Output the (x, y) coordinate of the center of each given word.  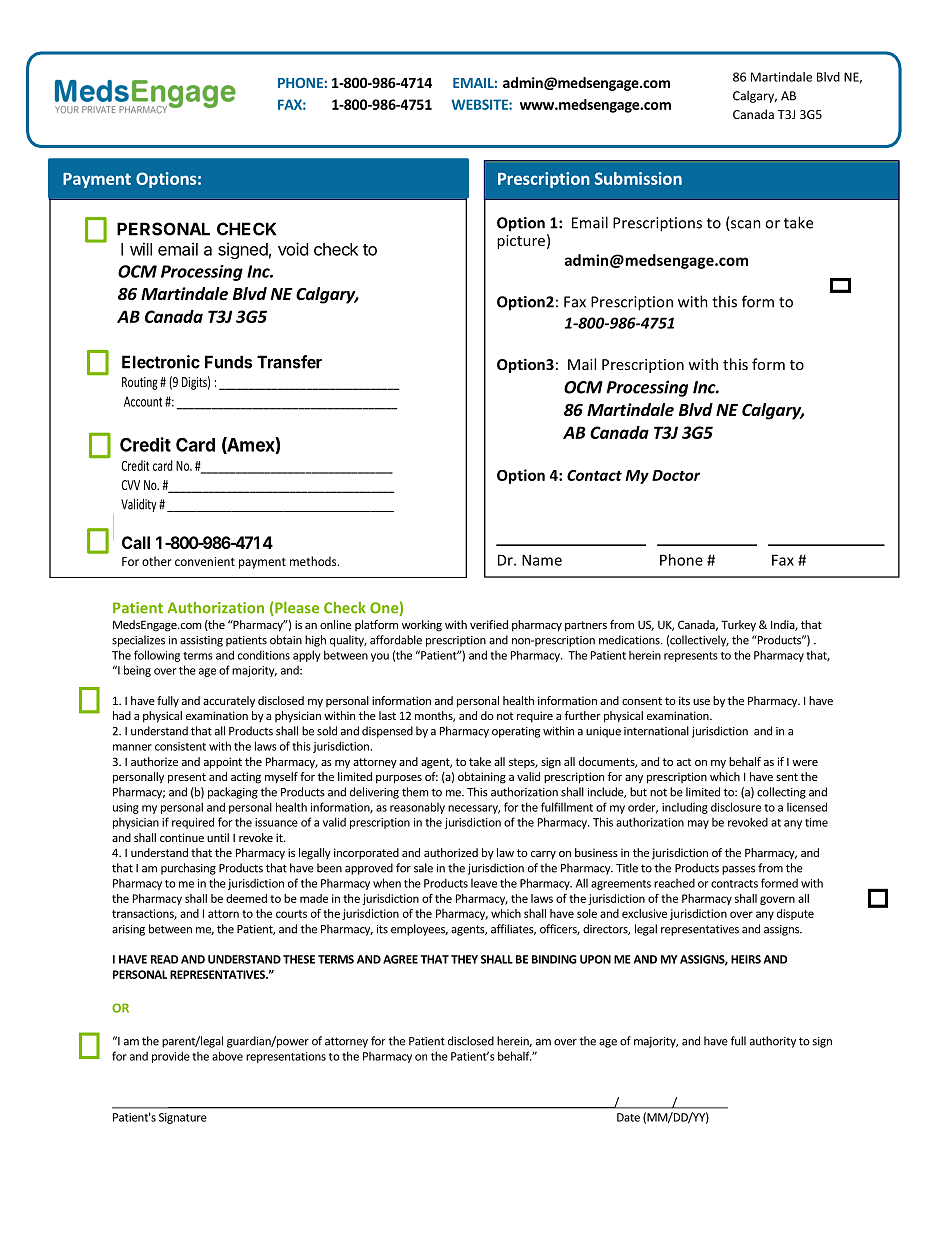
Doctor (676, 475)
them (415, 792)
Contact (594, 475)
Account (143, 401)
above (227, 1056)
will (141, 249)
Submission (638, 178)
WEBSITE (480, 104)
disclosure (736, 807)
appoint (223, 763)
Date (628, 1117)
